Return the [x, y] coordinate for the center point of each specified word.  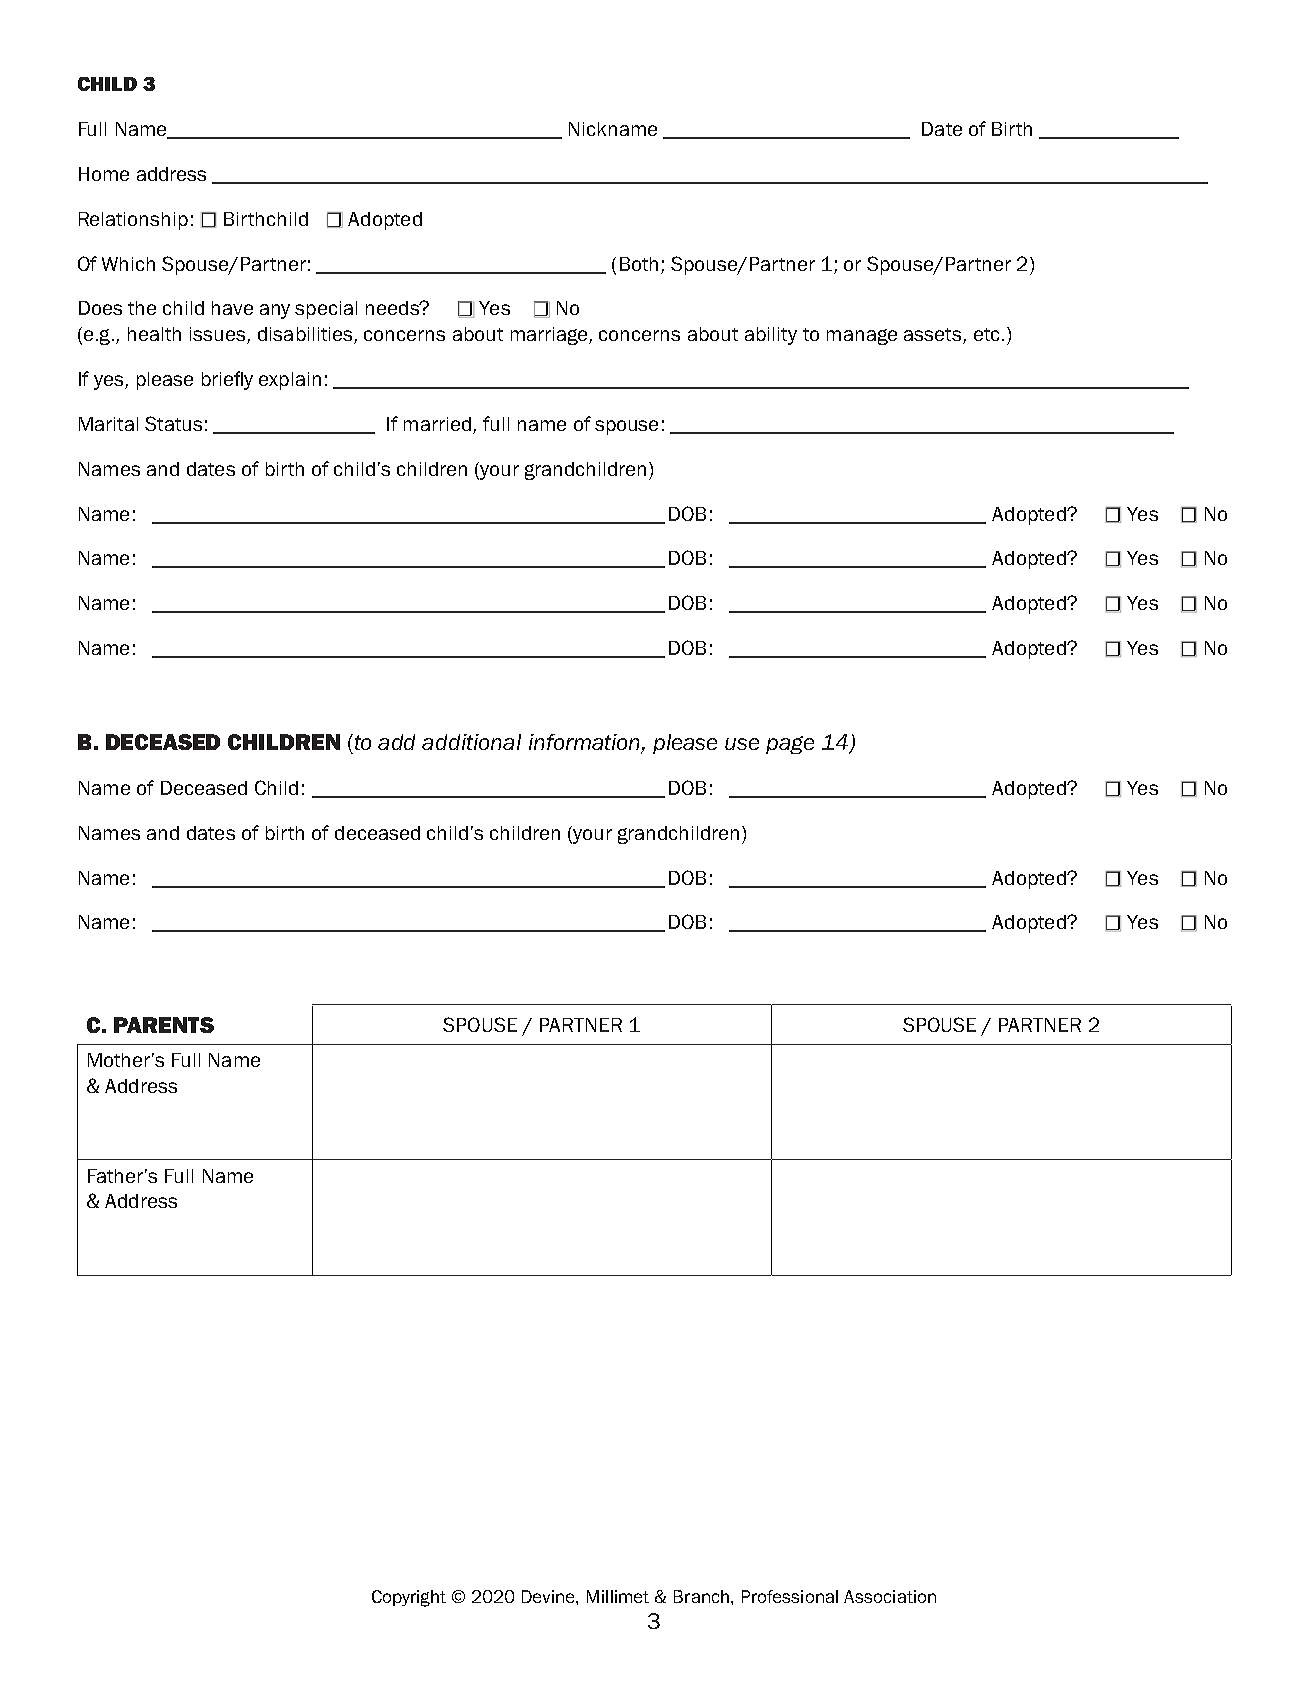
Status [173, 423]
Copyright [409, 1598]
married [437, 424]
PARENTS [164, 1025]
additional [471, 742]
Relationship [133, 221]
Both [639, 264]
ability [771, 336]
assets [934, 336]
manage [862, 337]
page [790, 745]
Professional [790, 1596]
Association [890, 1596]
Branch [701, 1596]
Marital [108, 424]
